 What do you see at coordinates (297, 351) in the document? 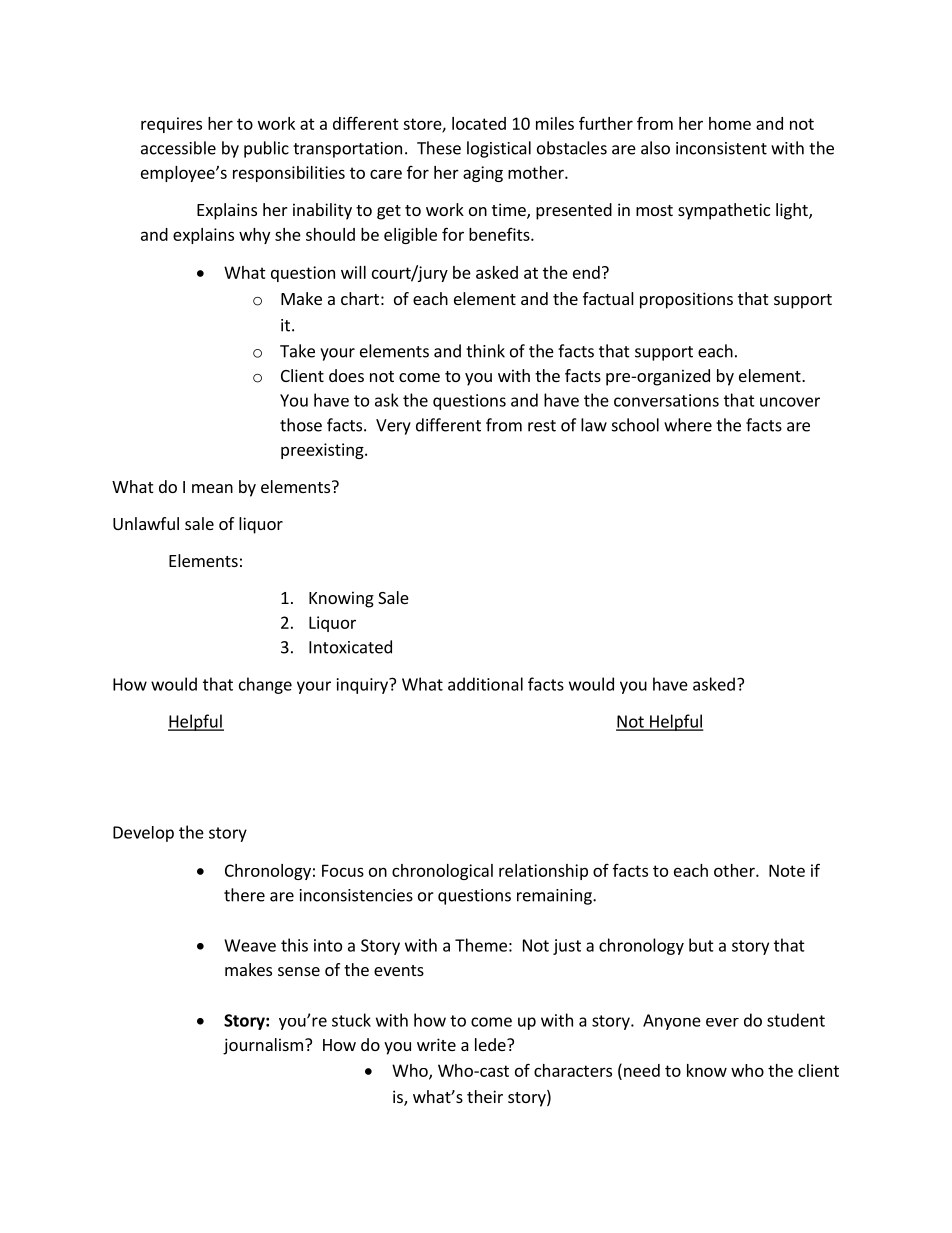
I see `Take` at bounding box center [297, 351].
